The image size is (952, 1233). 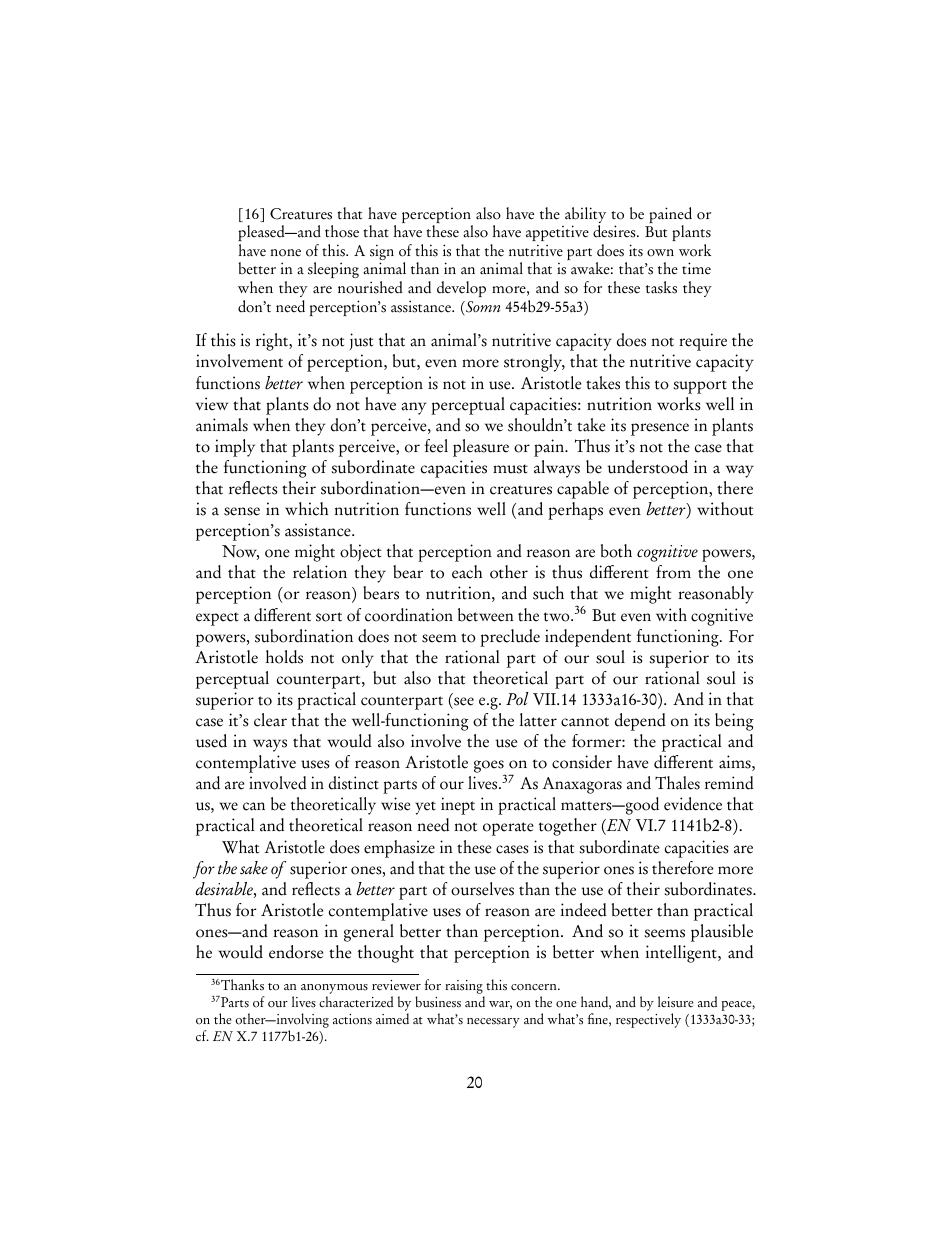 What do you see at coordinates (465, 988) in the screenshot?
I see `raising` at bounding box center [465, 988].
